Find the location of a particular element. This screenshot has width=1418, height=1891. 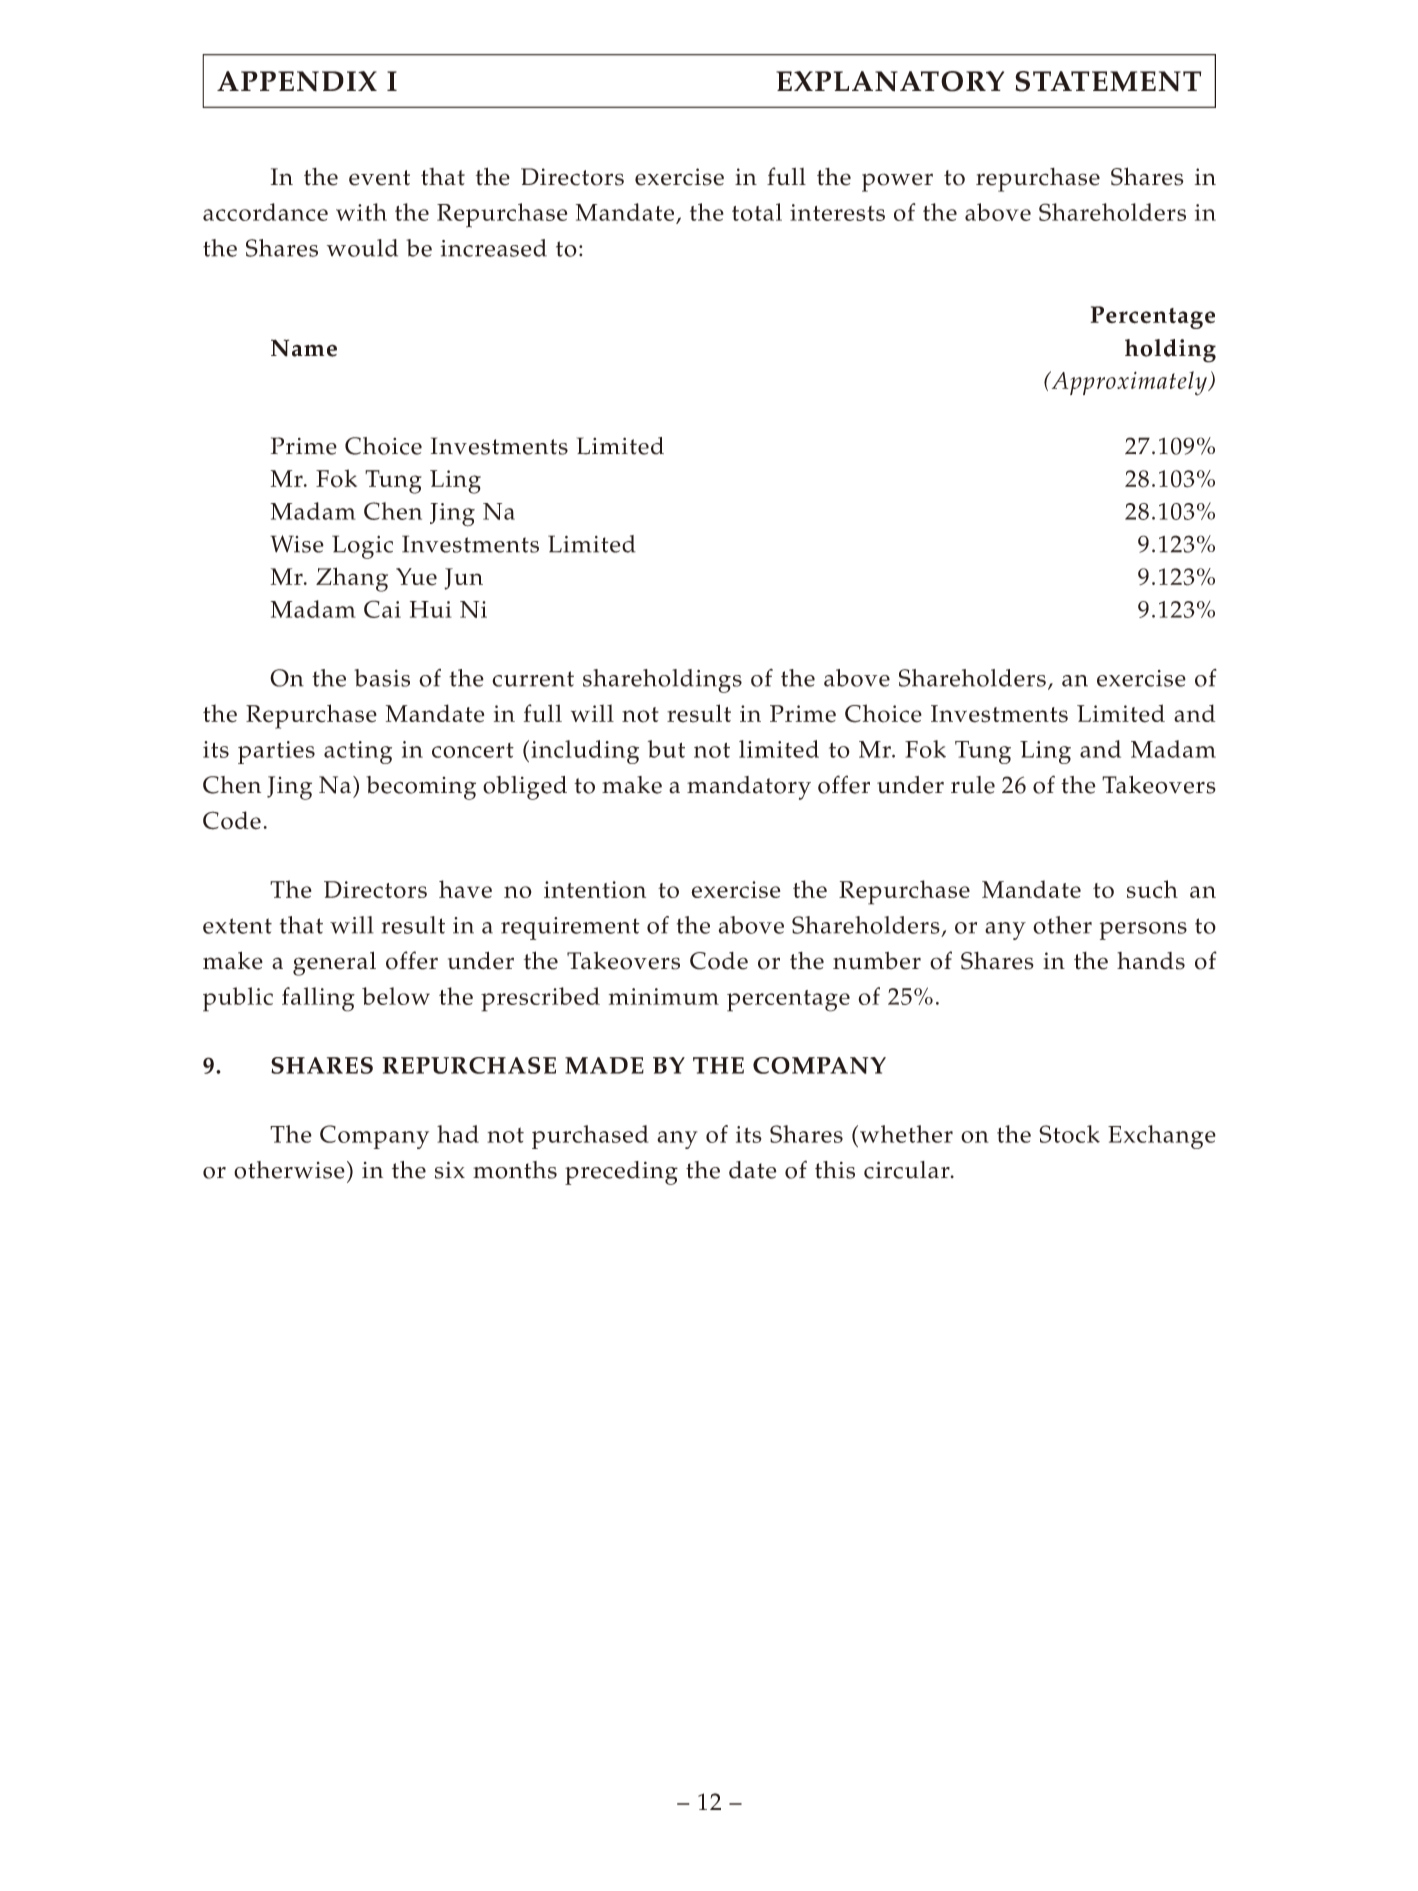

had is located at coordinates (458, 1134).
